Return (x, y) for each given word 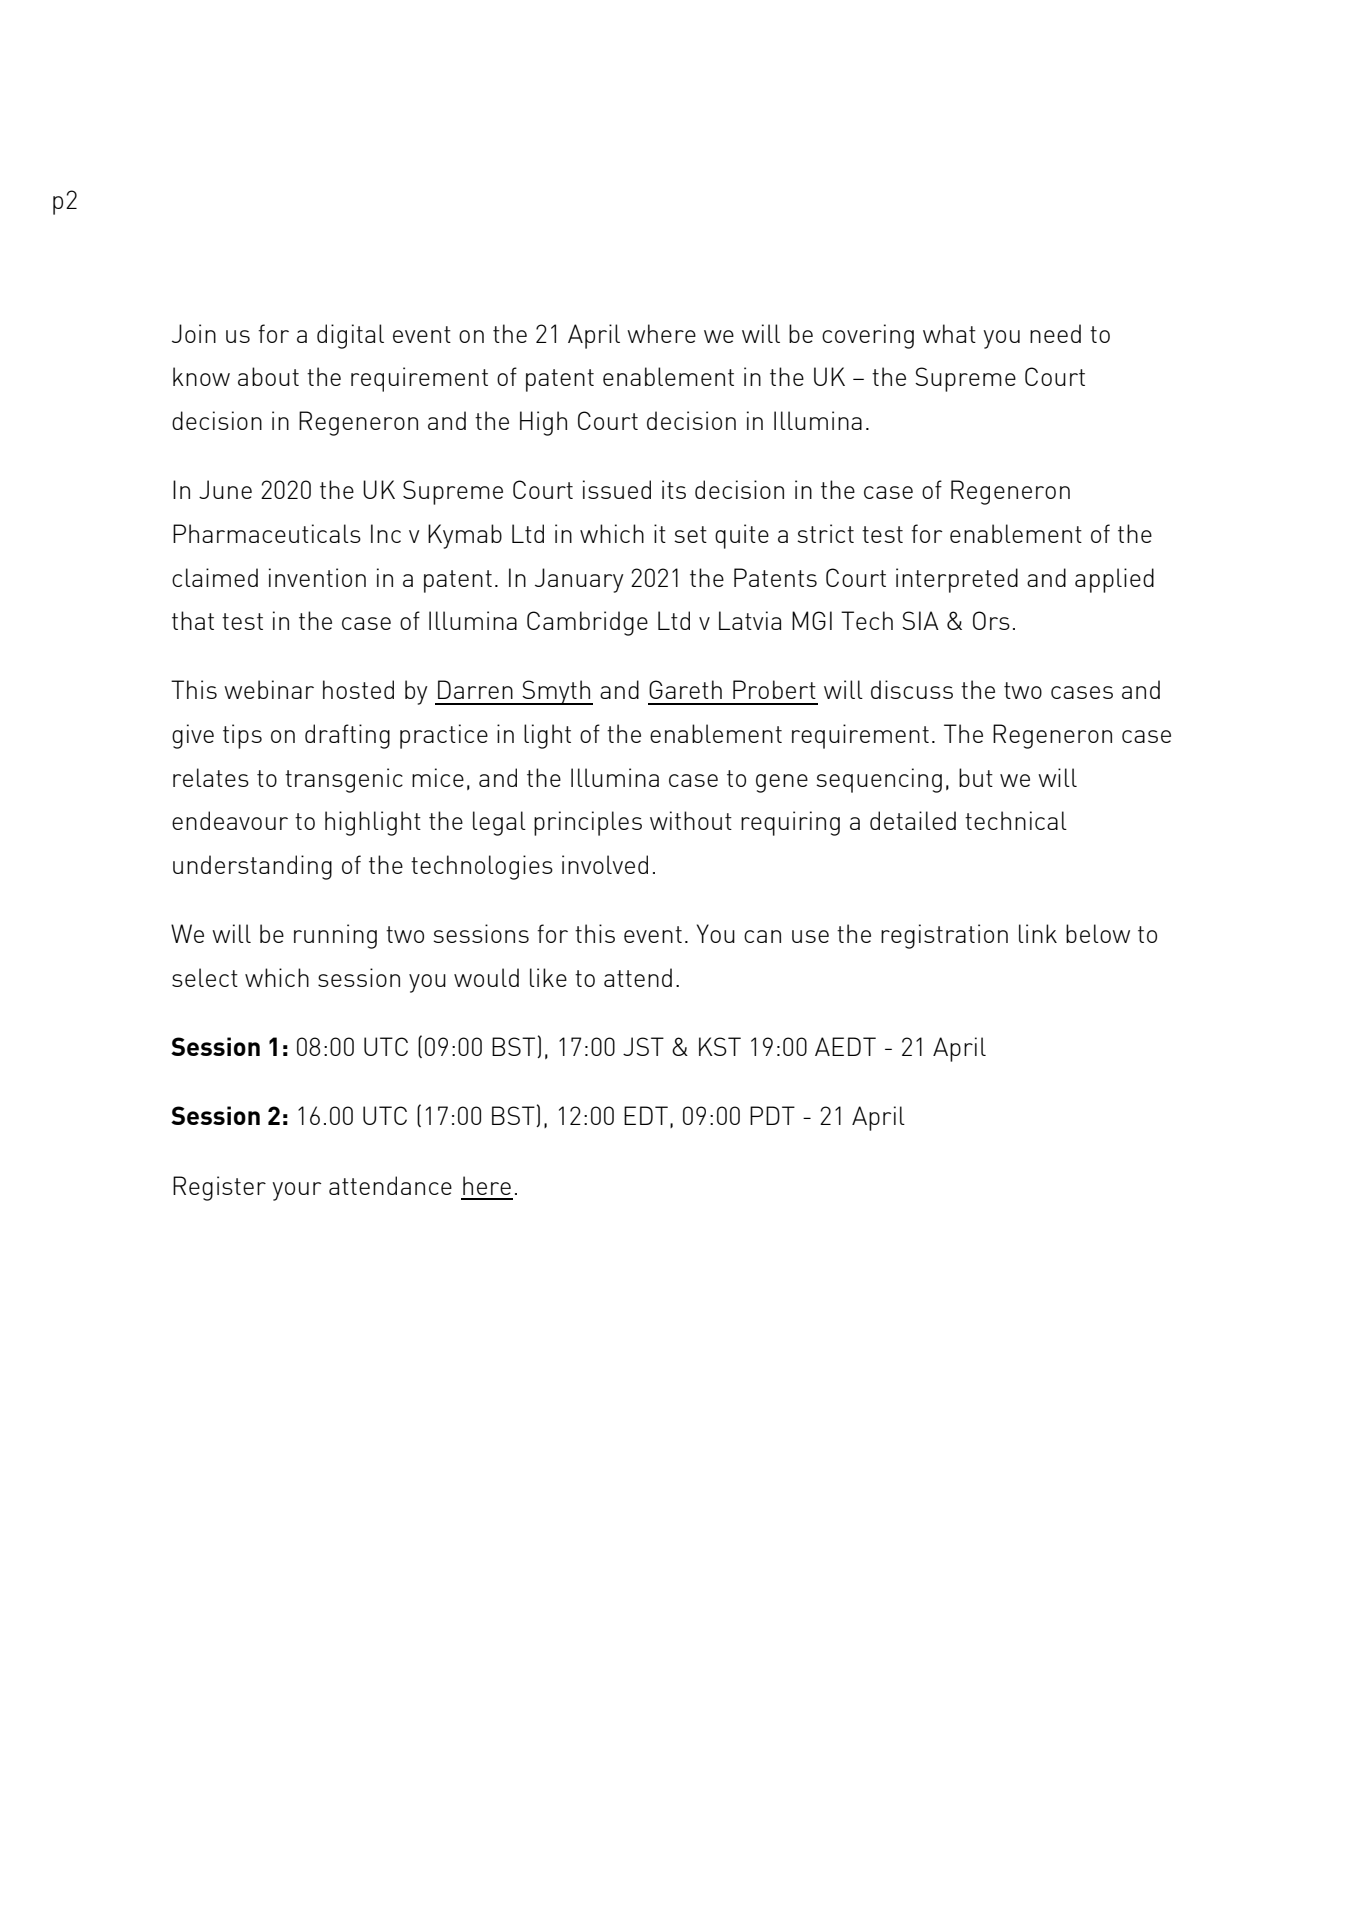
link (1038, 933)
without (691, 820)
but (976, 777)
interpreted (957, 580)
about (268, 376)
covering (868, 336)
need (1055, 333)
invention (317, 577)
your (297, 1191)
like (548, 977)
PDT (772, 1115)
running (335, 936)
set (690, 534)
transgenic (344, 780)
